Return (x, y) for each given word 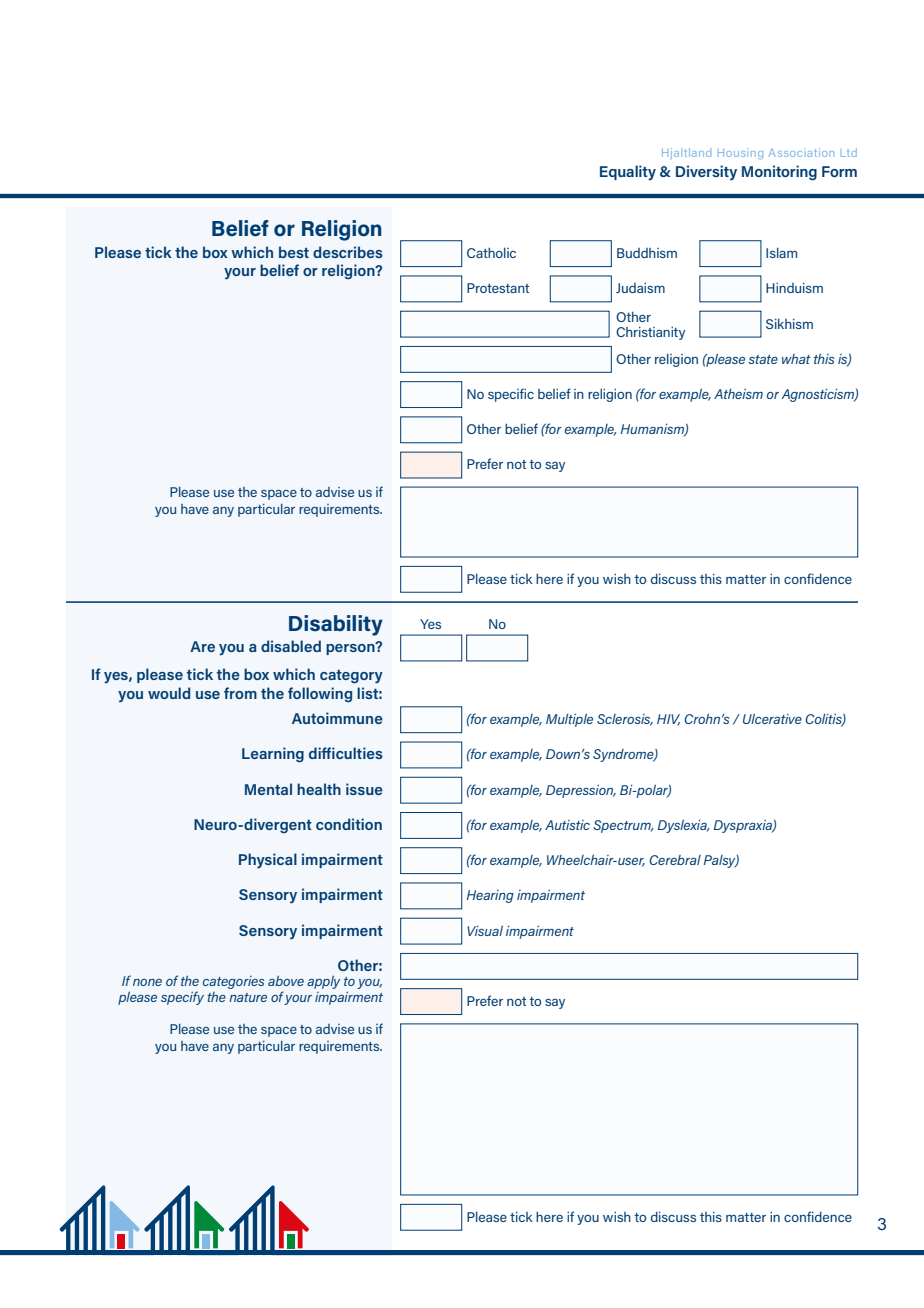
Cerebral (675, 860)
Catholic (491, 252)
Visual (485, 931)
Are (202, 646)
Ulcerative (772, 719)
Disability (336, 625)
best (294, 252)
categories (233, 982)
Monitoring (779, 173)
